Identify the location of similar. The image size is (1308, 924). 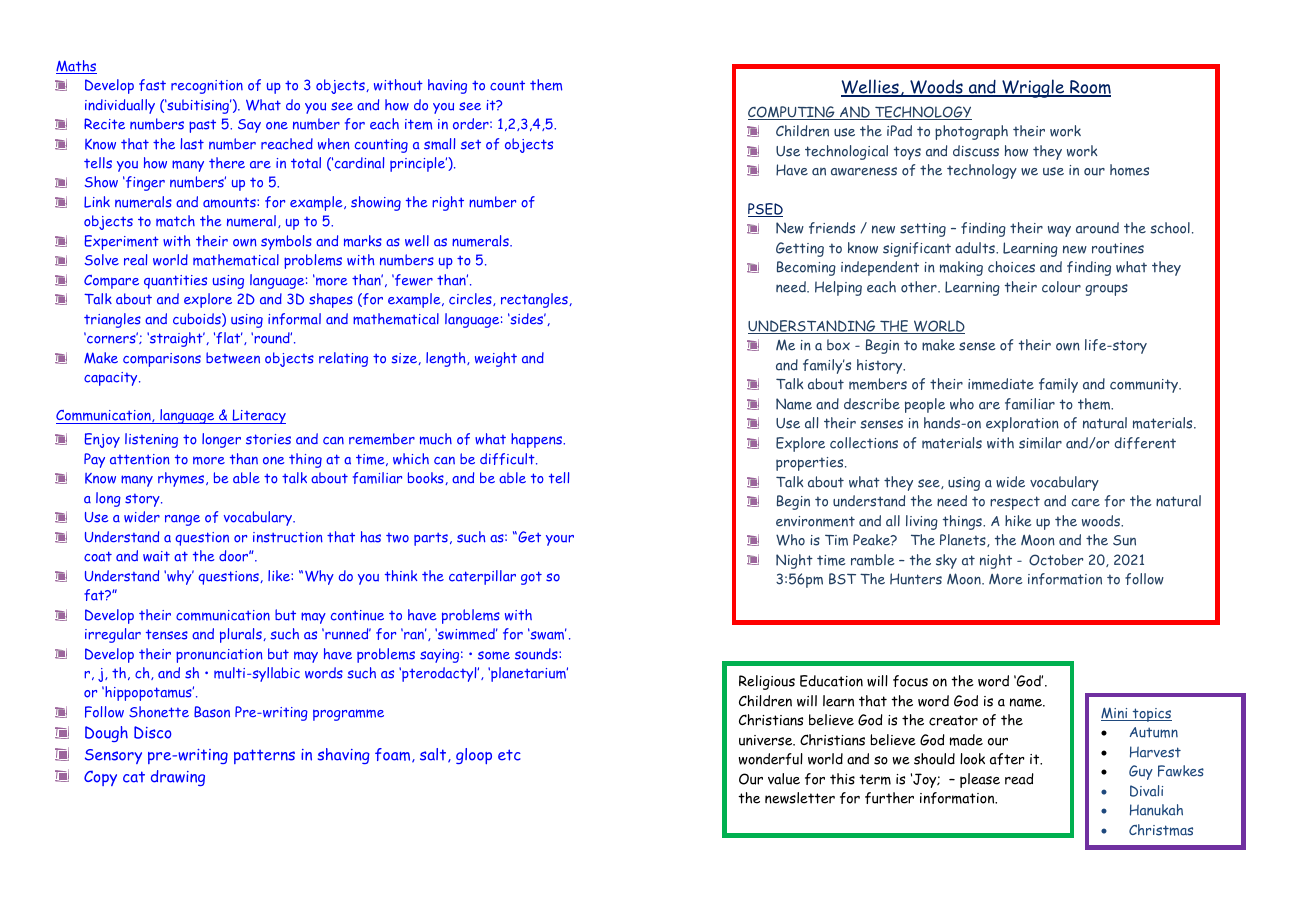
(1040, 443).
